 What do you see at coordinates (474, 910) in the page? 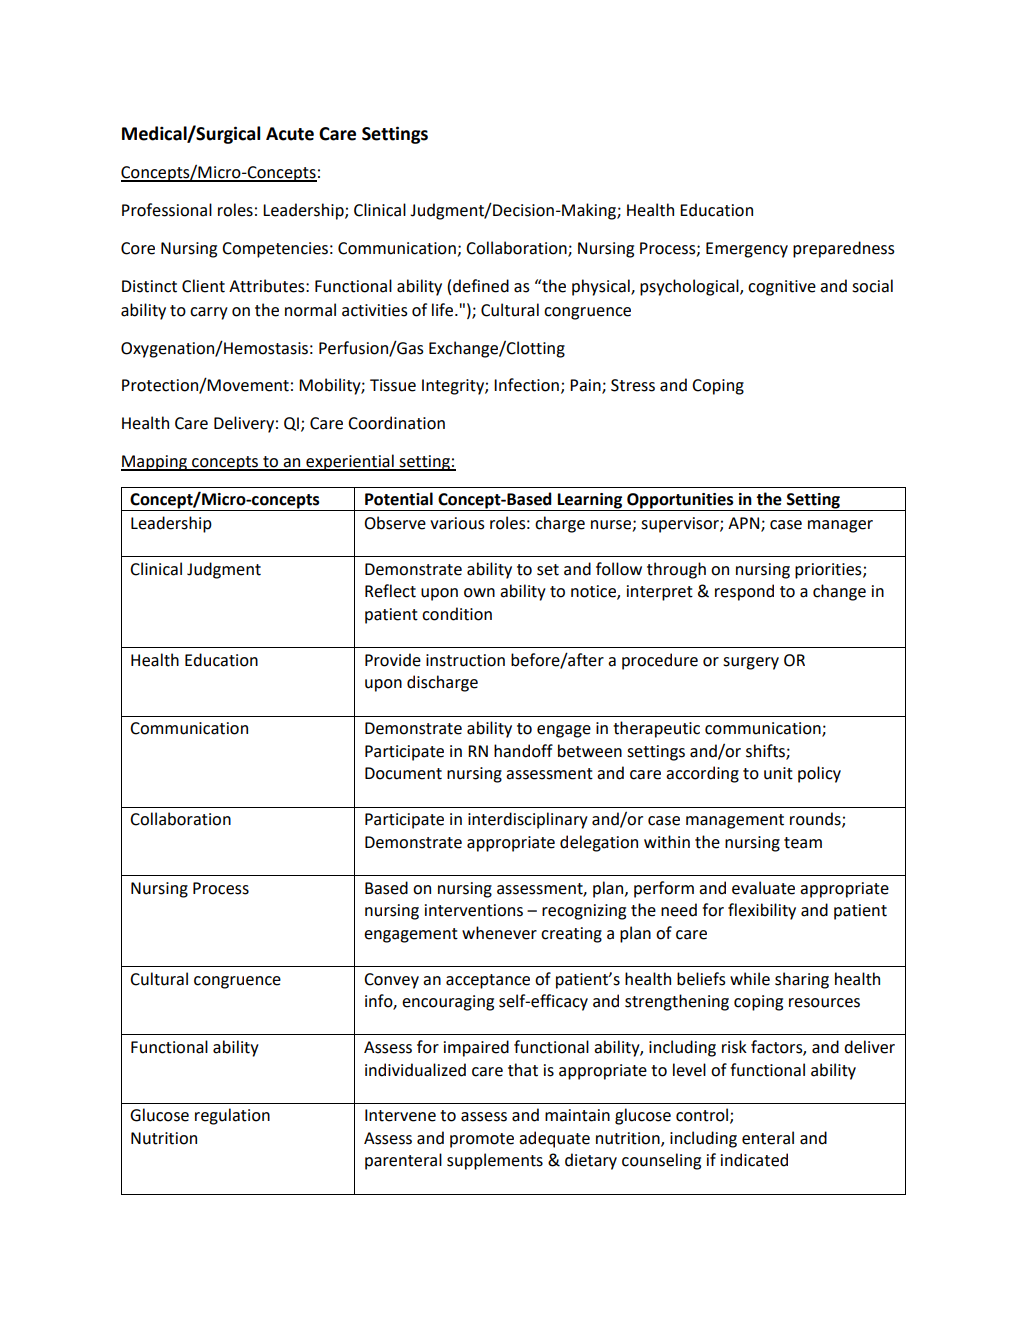
I see `interventions` at bounding box center [474, 910].
